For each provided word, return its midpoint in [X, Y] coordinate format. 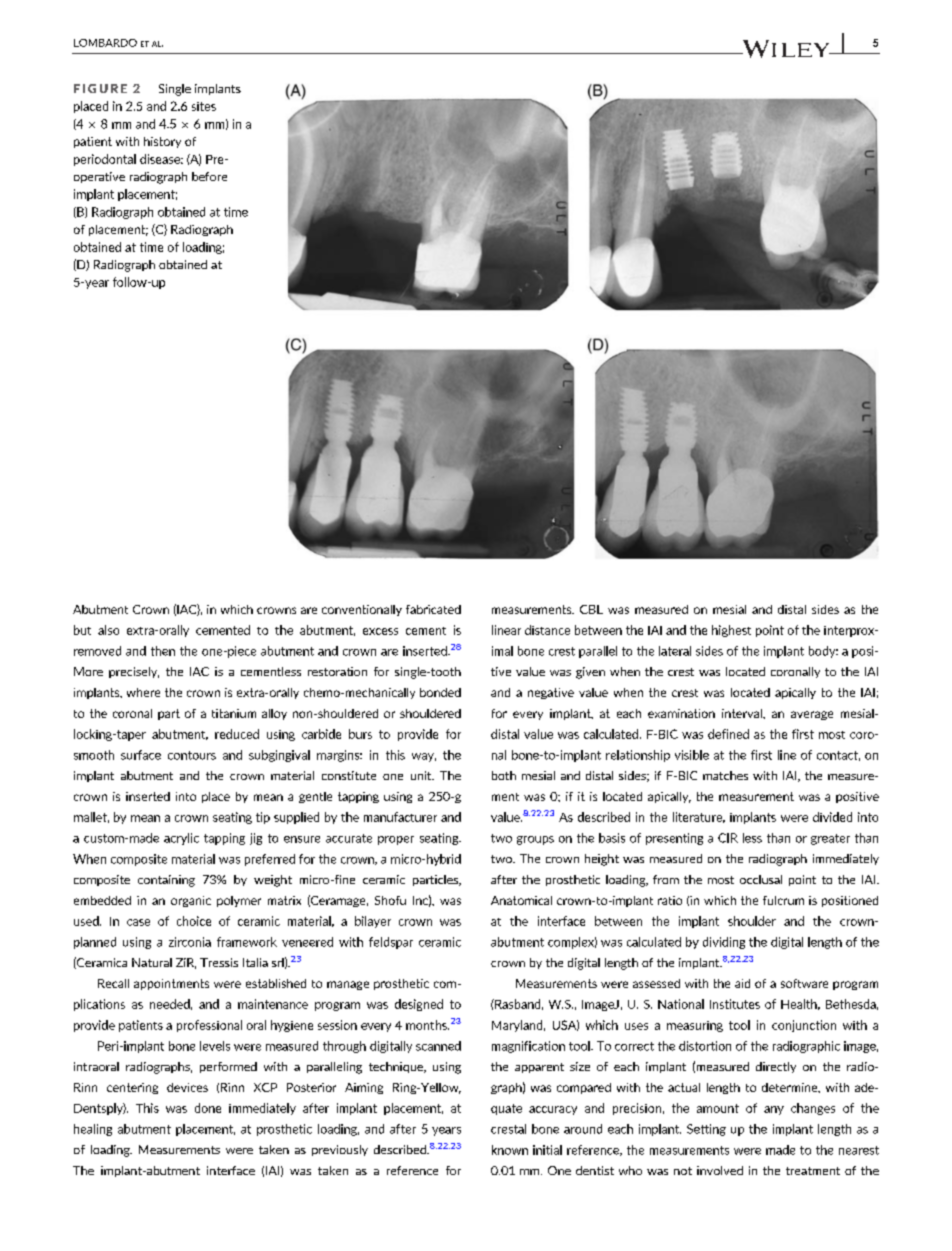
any [774, 1110]
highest [731, 631]
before [209, 176]
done [208, 1108]
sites [204, 106]
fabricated [433, 609]
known [510, 1150]
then [163, 651]
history [162, 142]
